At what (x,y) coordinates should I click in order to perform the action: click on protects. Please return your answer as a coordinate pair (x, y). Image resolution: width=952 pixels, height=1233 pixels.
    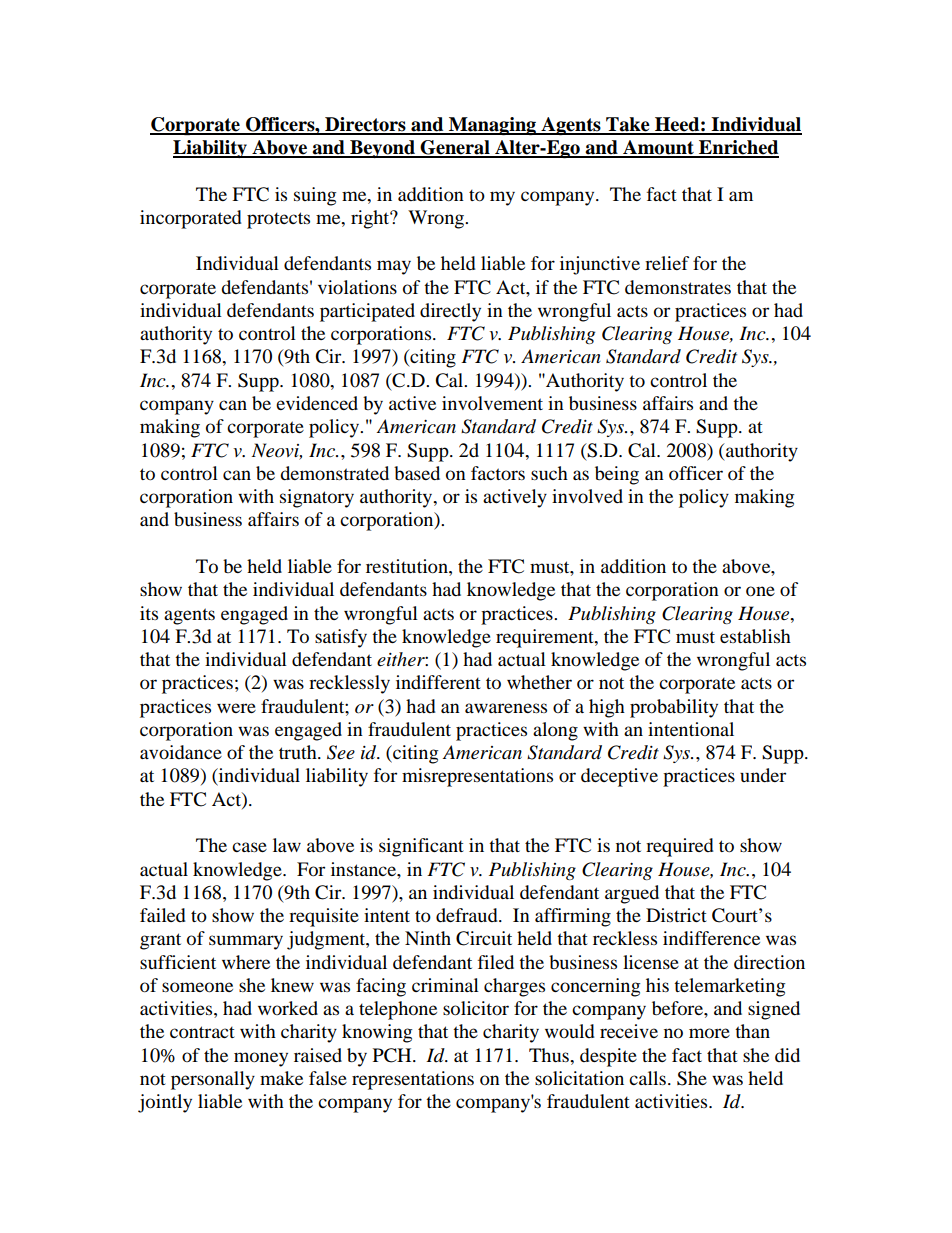
    Looking at the image, I should click on (278, 220).
